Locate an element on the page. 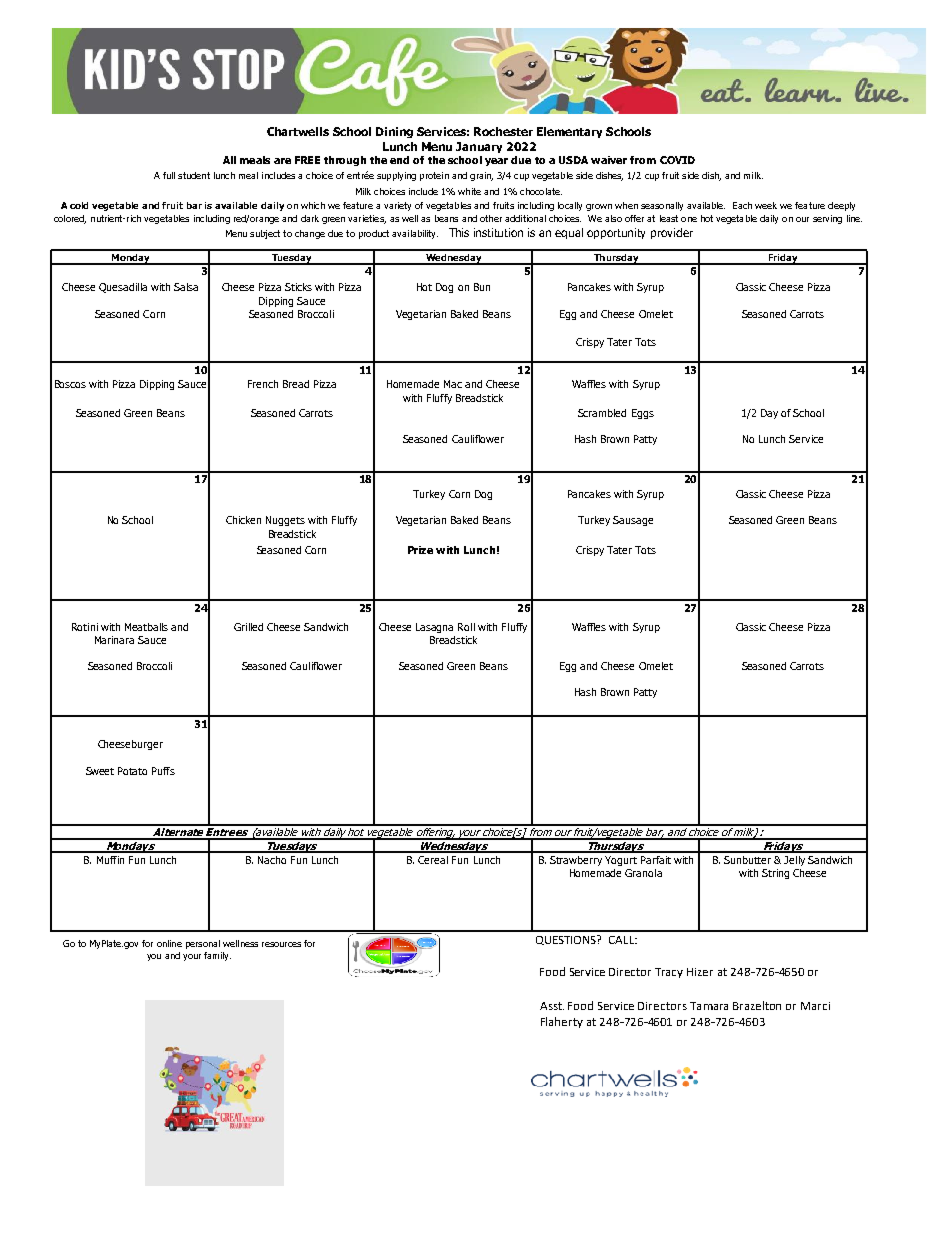  String is located at coordinates (775, 874).
